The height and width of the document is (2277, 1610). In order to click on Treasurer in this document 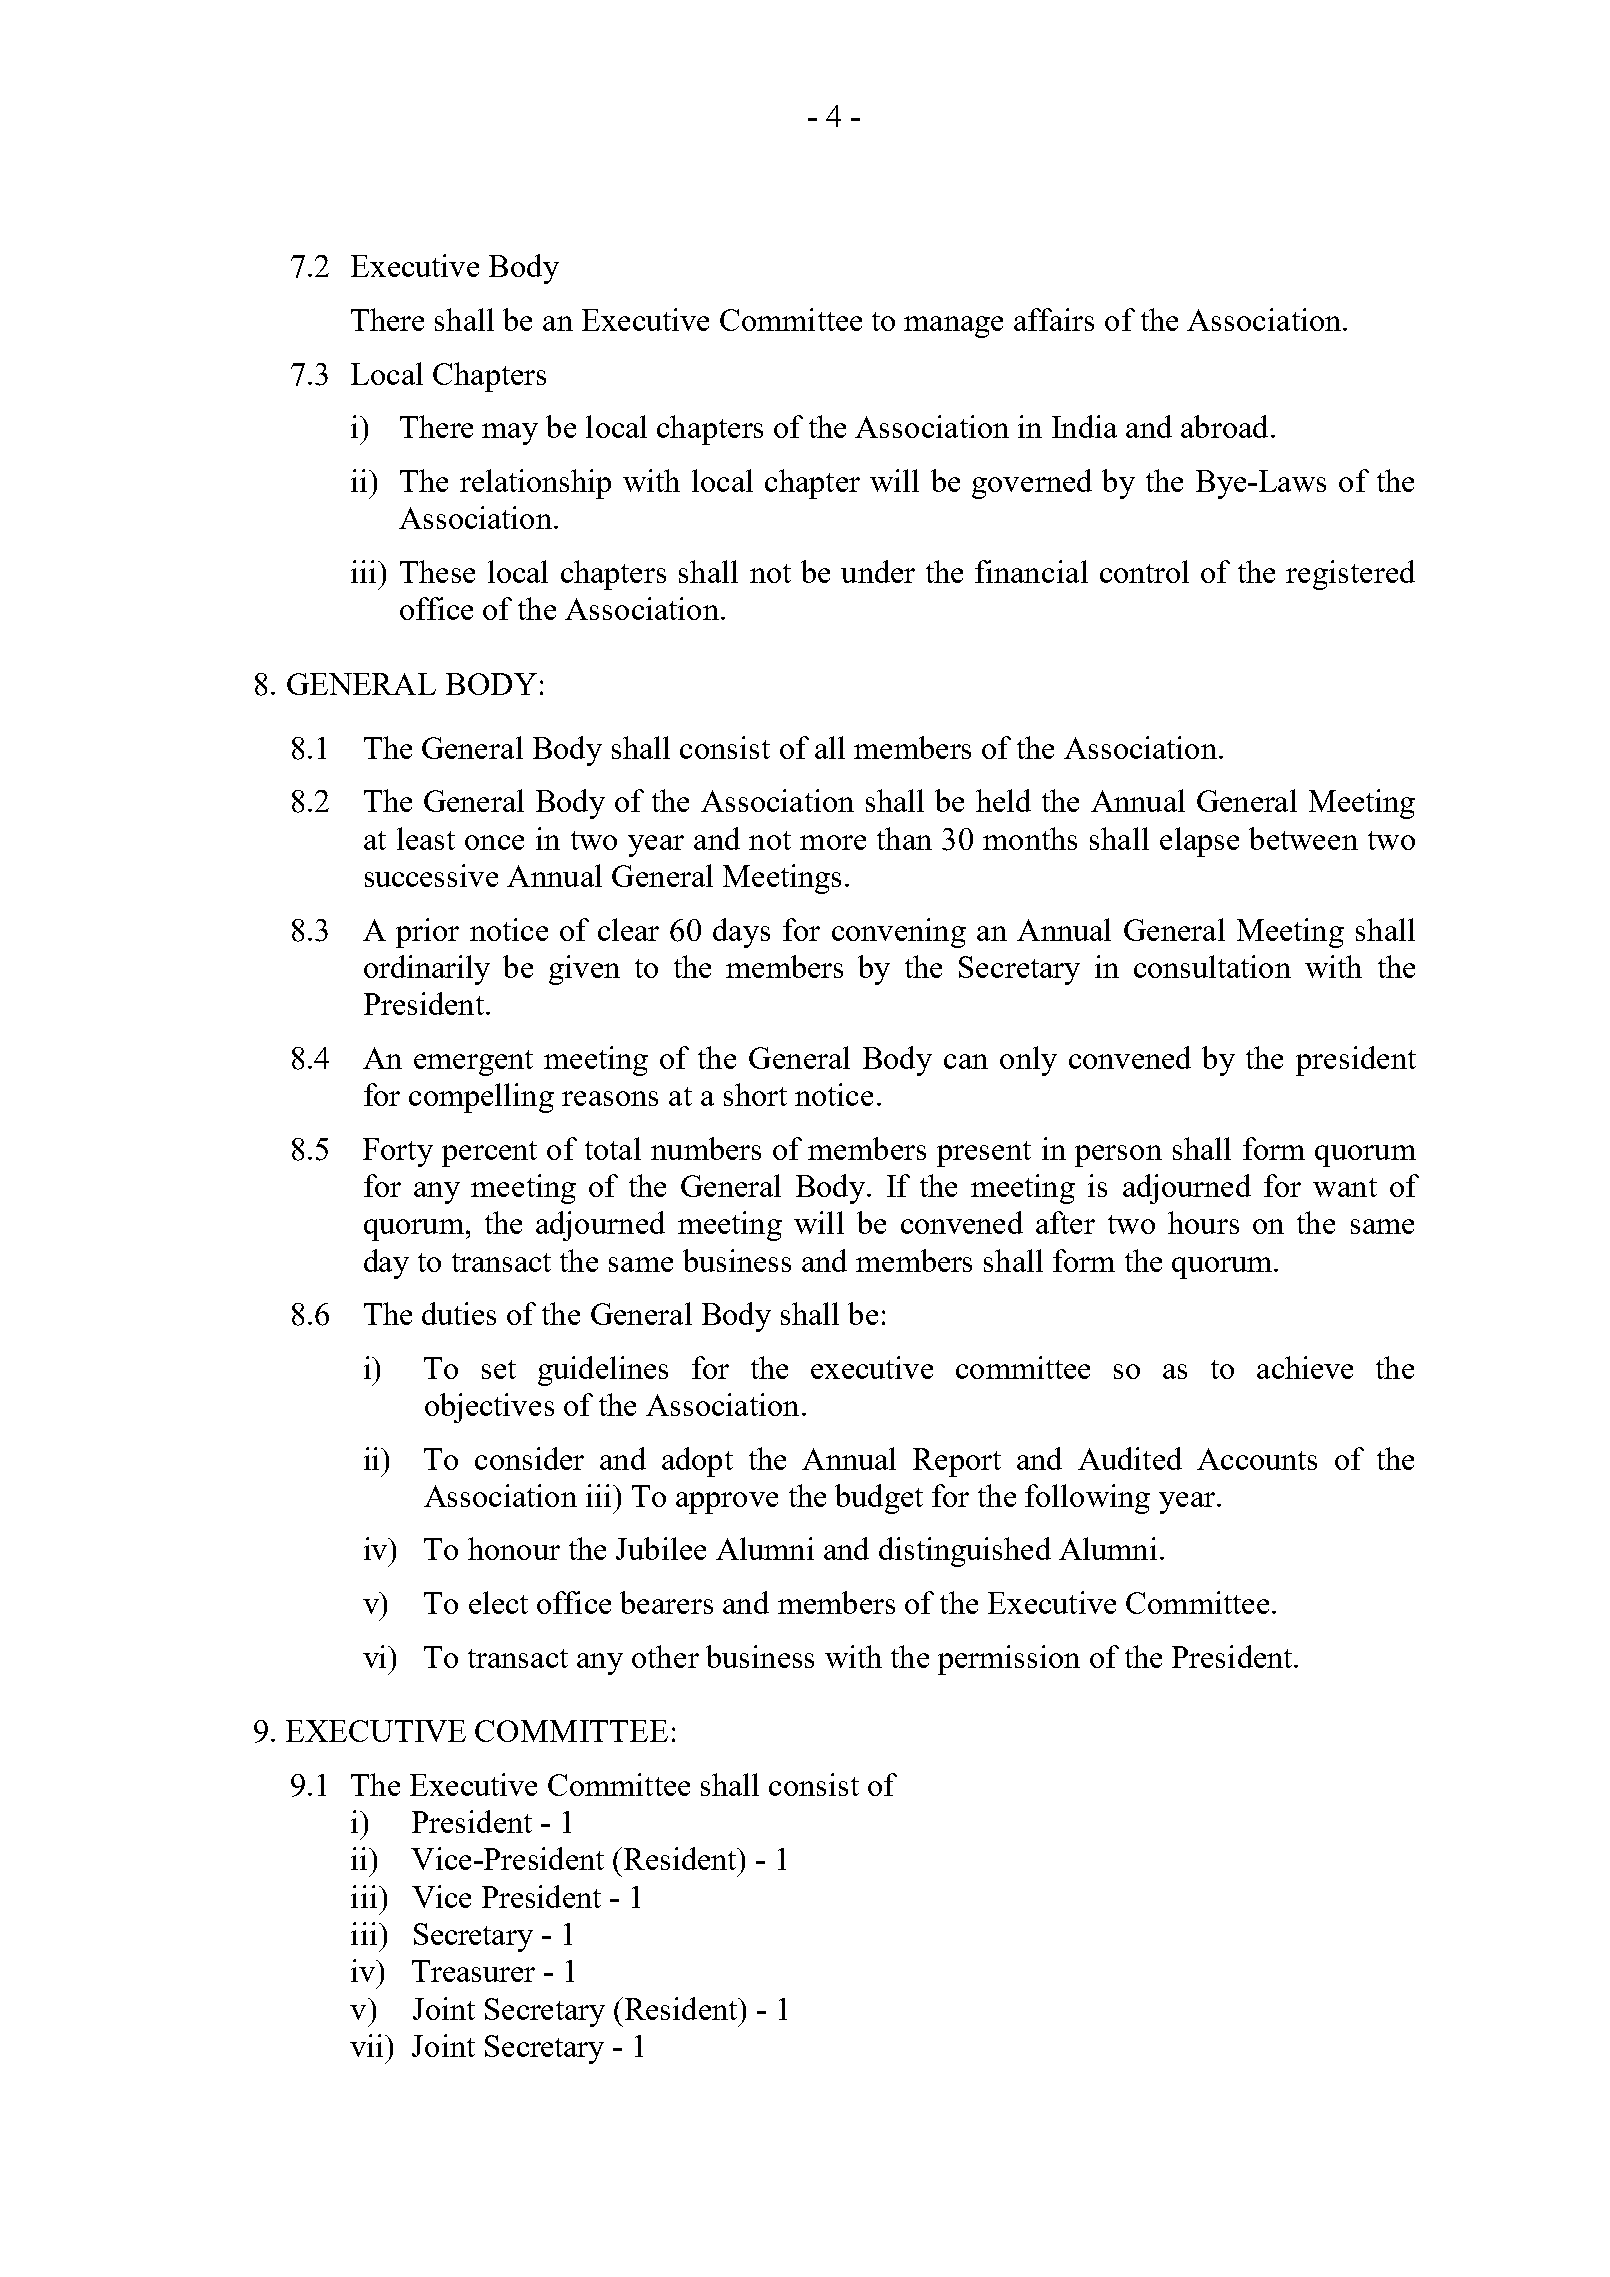, I will do `click(473, 1971)`.
